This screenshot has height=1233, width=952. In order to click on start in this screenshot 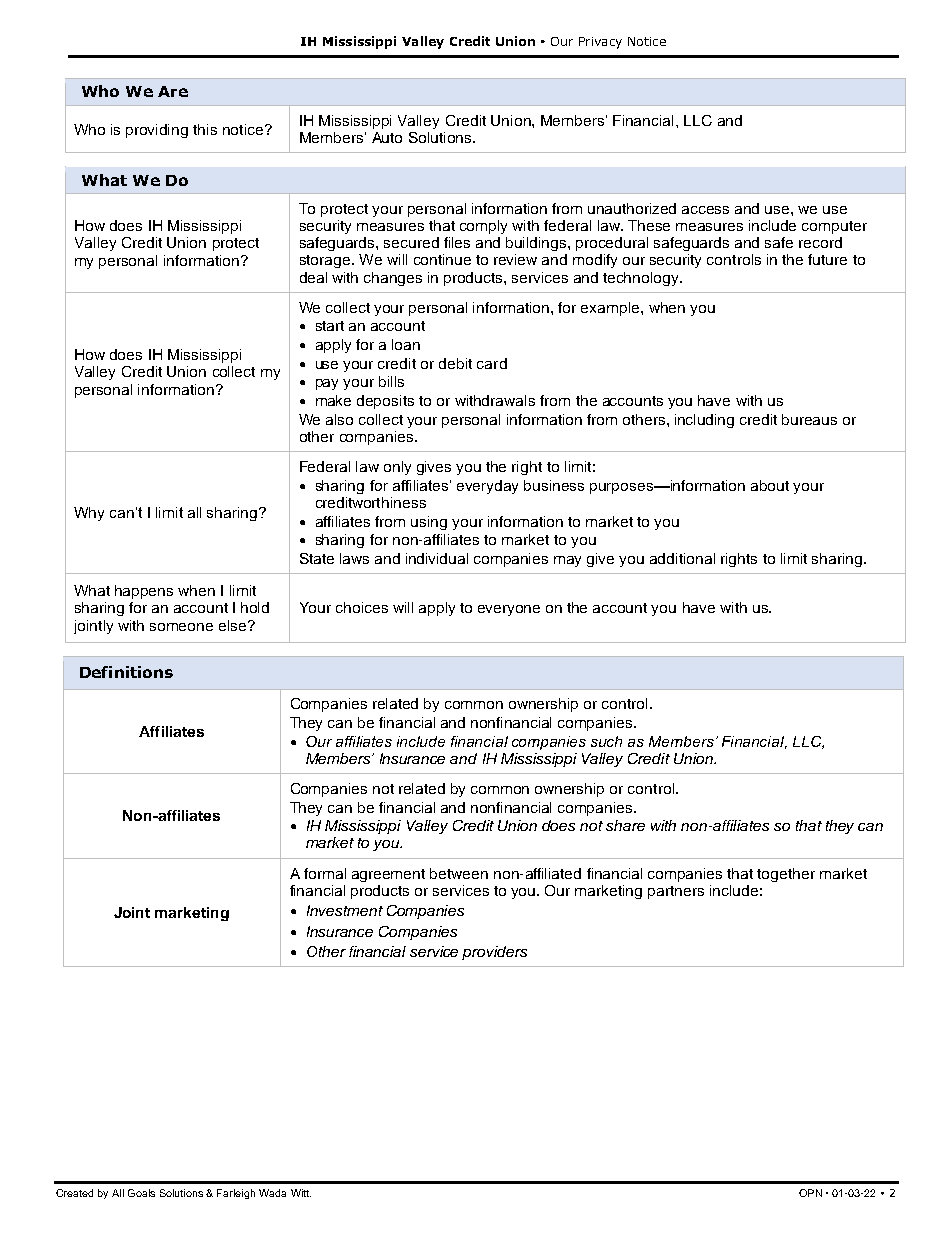, I will do `click(330, 326)`.
